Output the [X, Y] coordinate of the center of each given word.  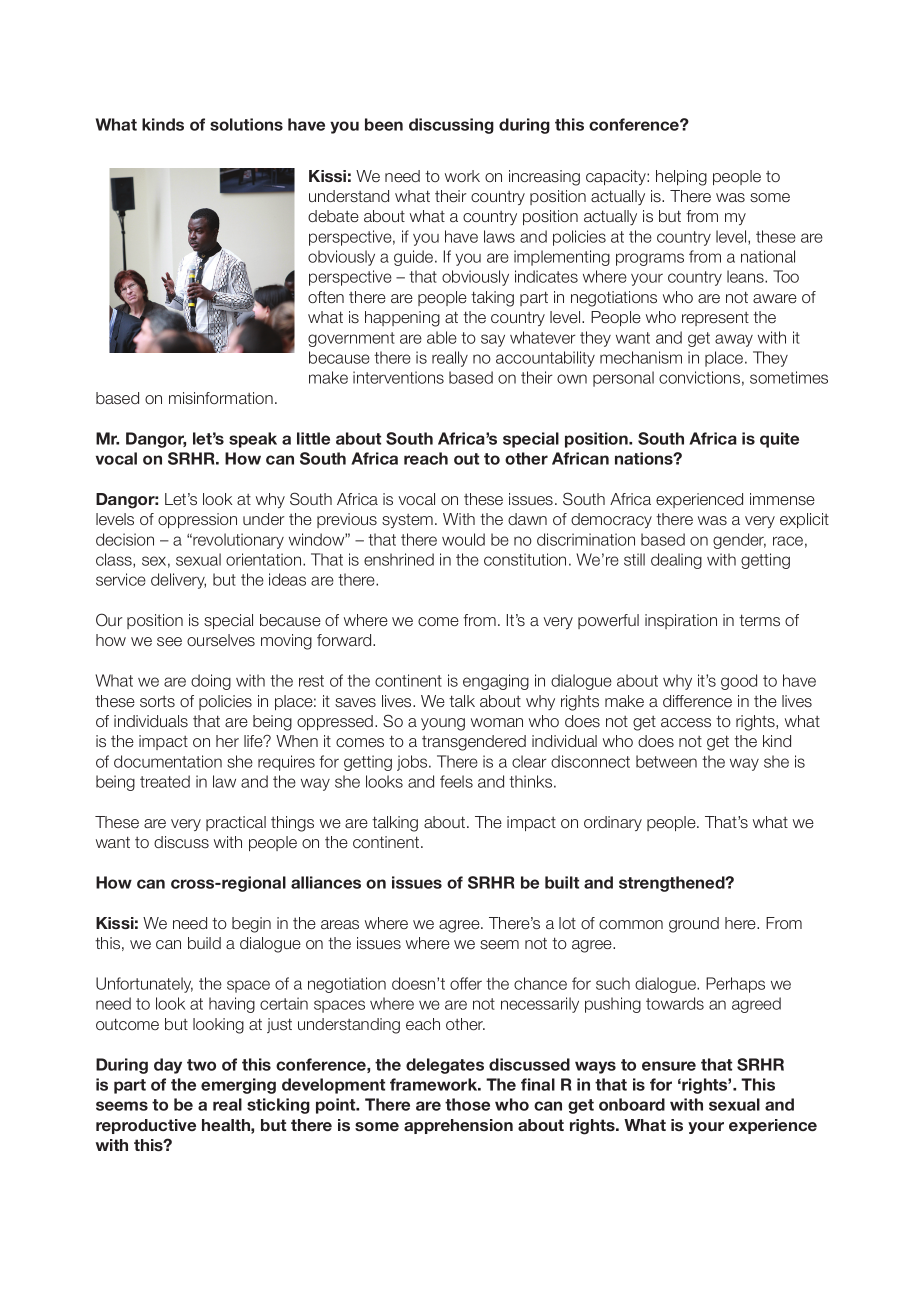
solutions [246, 124]
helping [681, 178]
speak [253, 440]
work [462, 176]
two [201, 1065]
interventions [398, 377]
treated [165, 781]
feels [456, 781]
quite [779, 440]
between [666, 761]
